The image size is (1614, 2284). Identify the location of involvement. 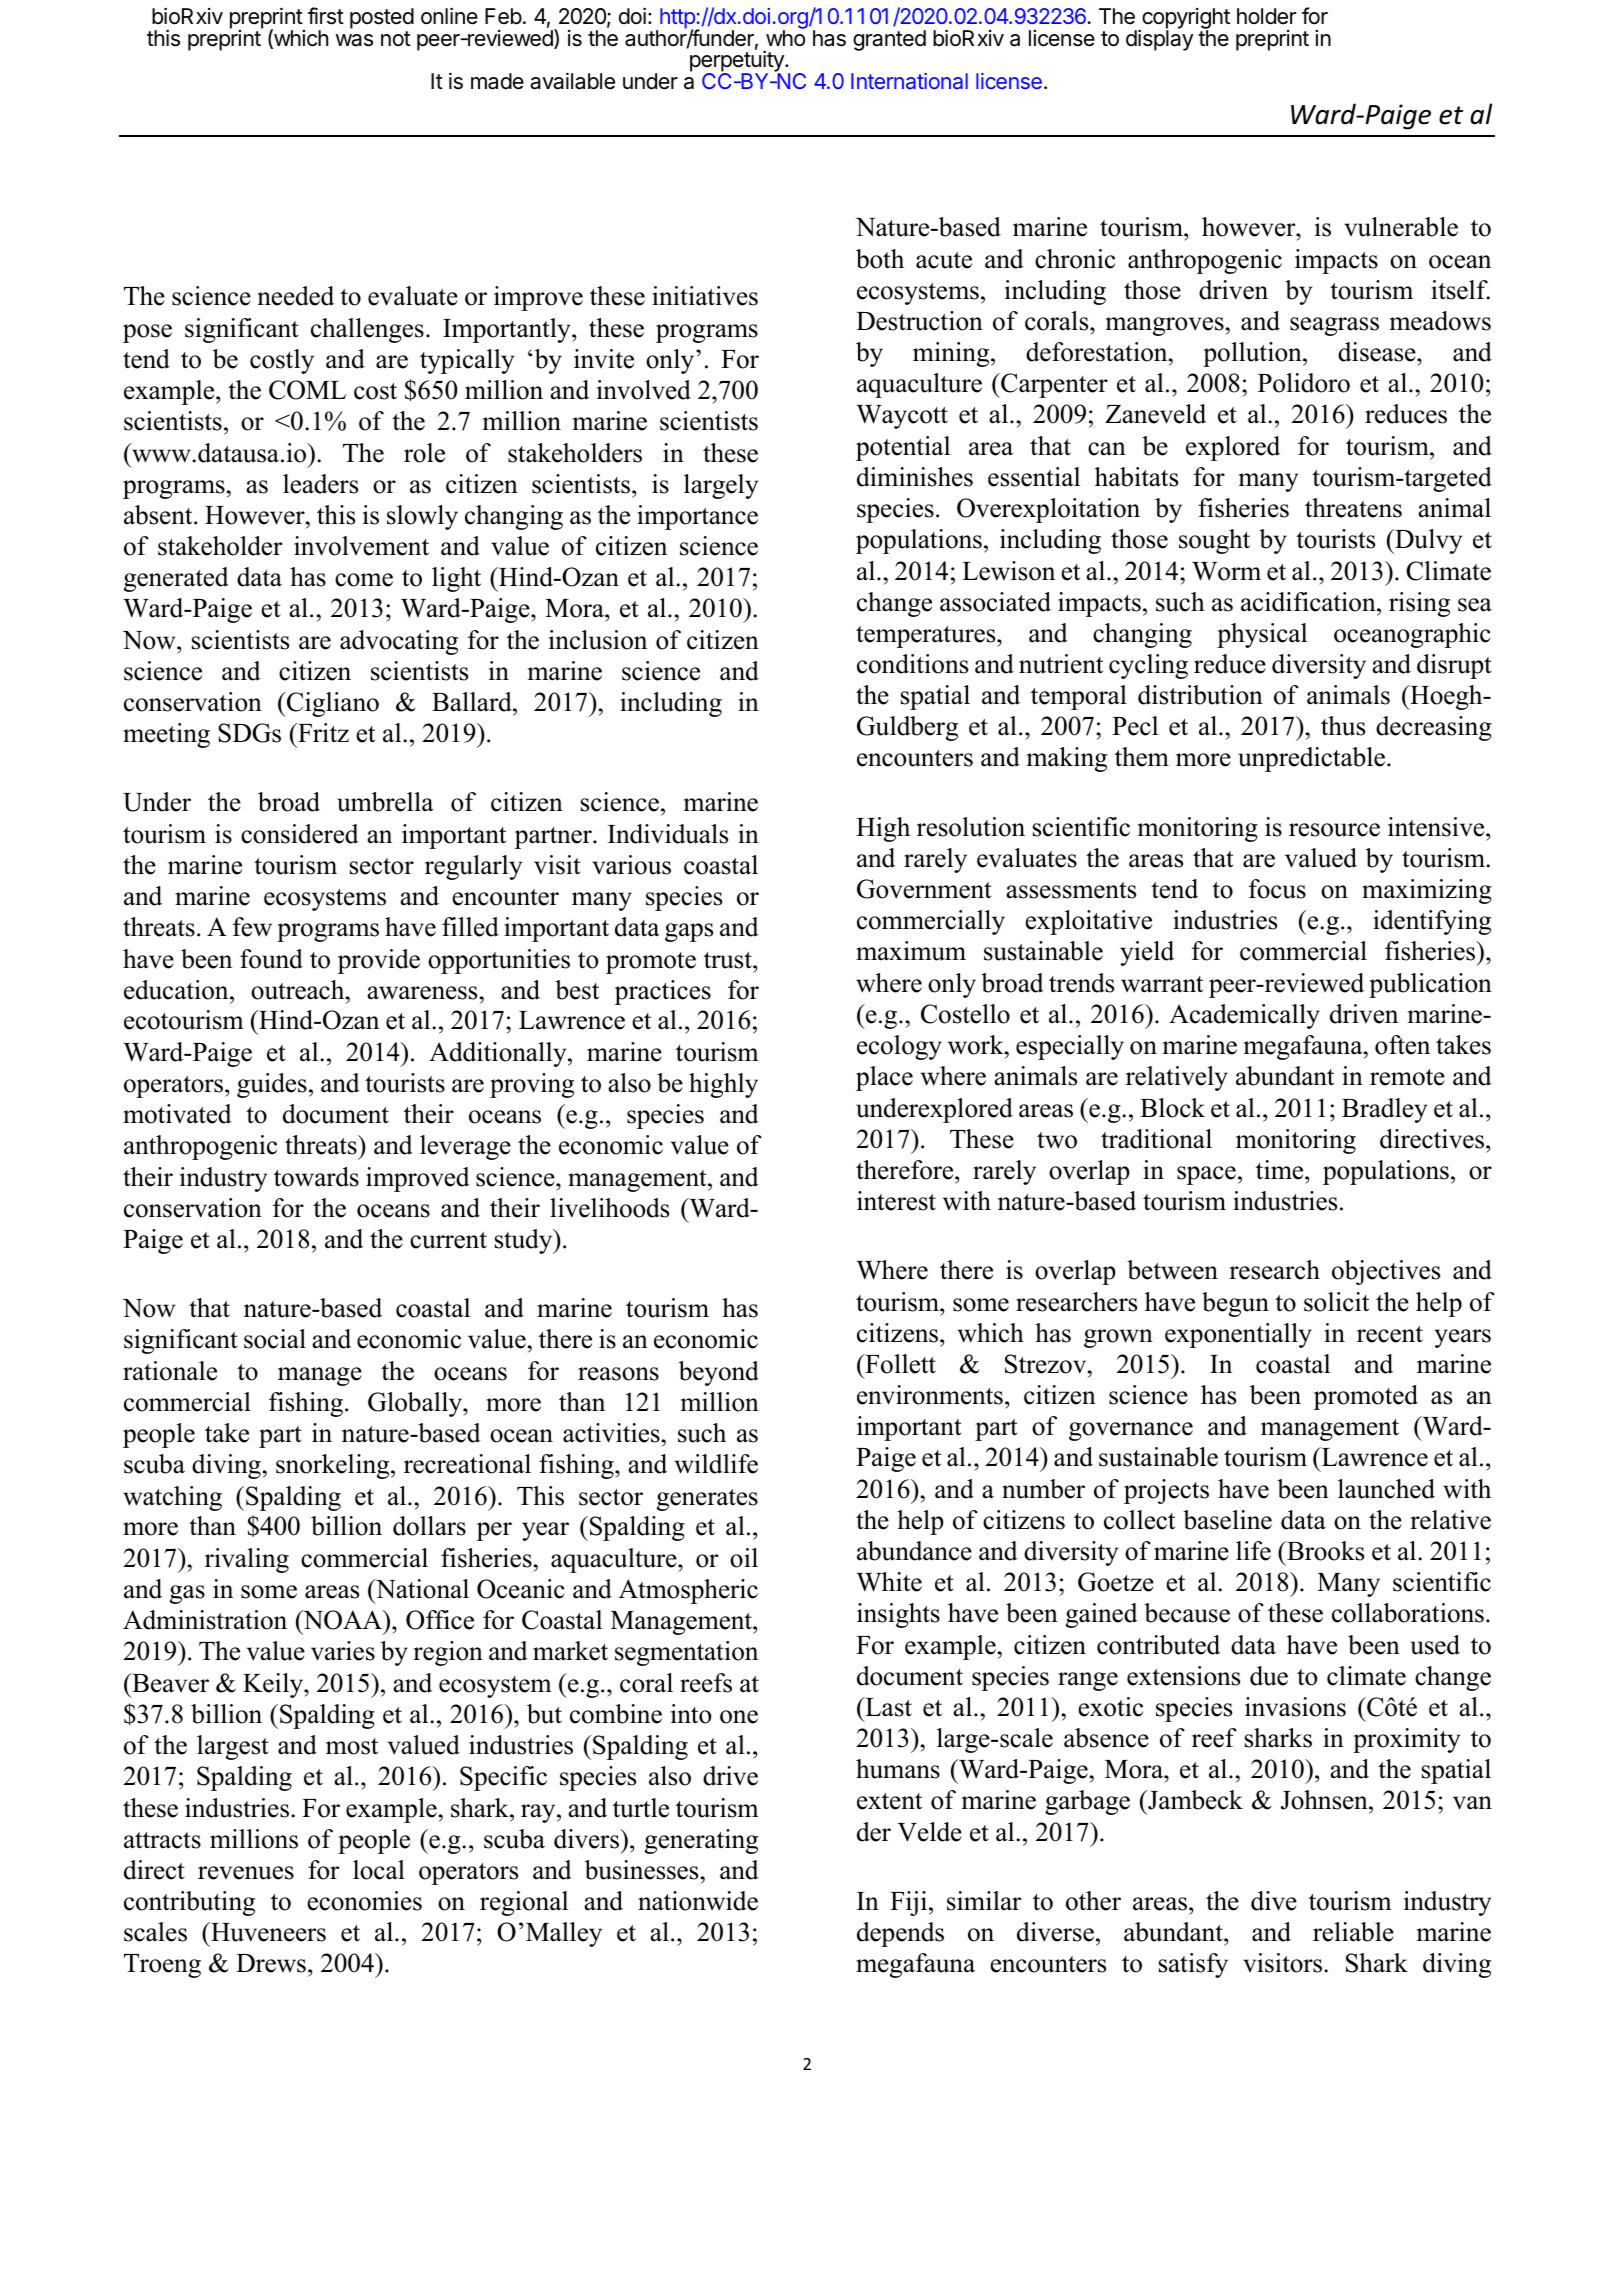
(361, 546).
